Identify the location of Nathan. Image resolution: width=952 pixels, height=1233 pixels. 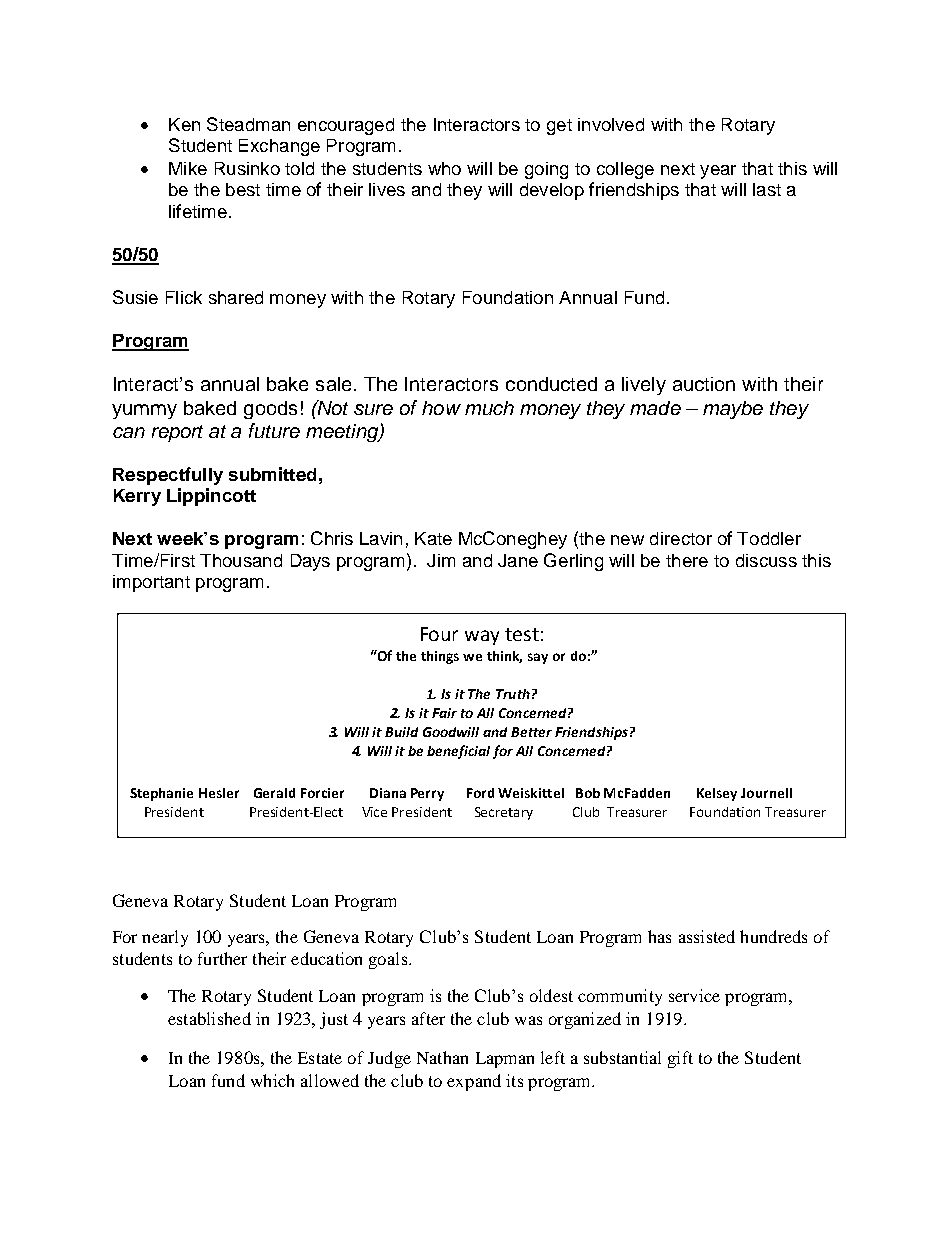
(442, 1057).
